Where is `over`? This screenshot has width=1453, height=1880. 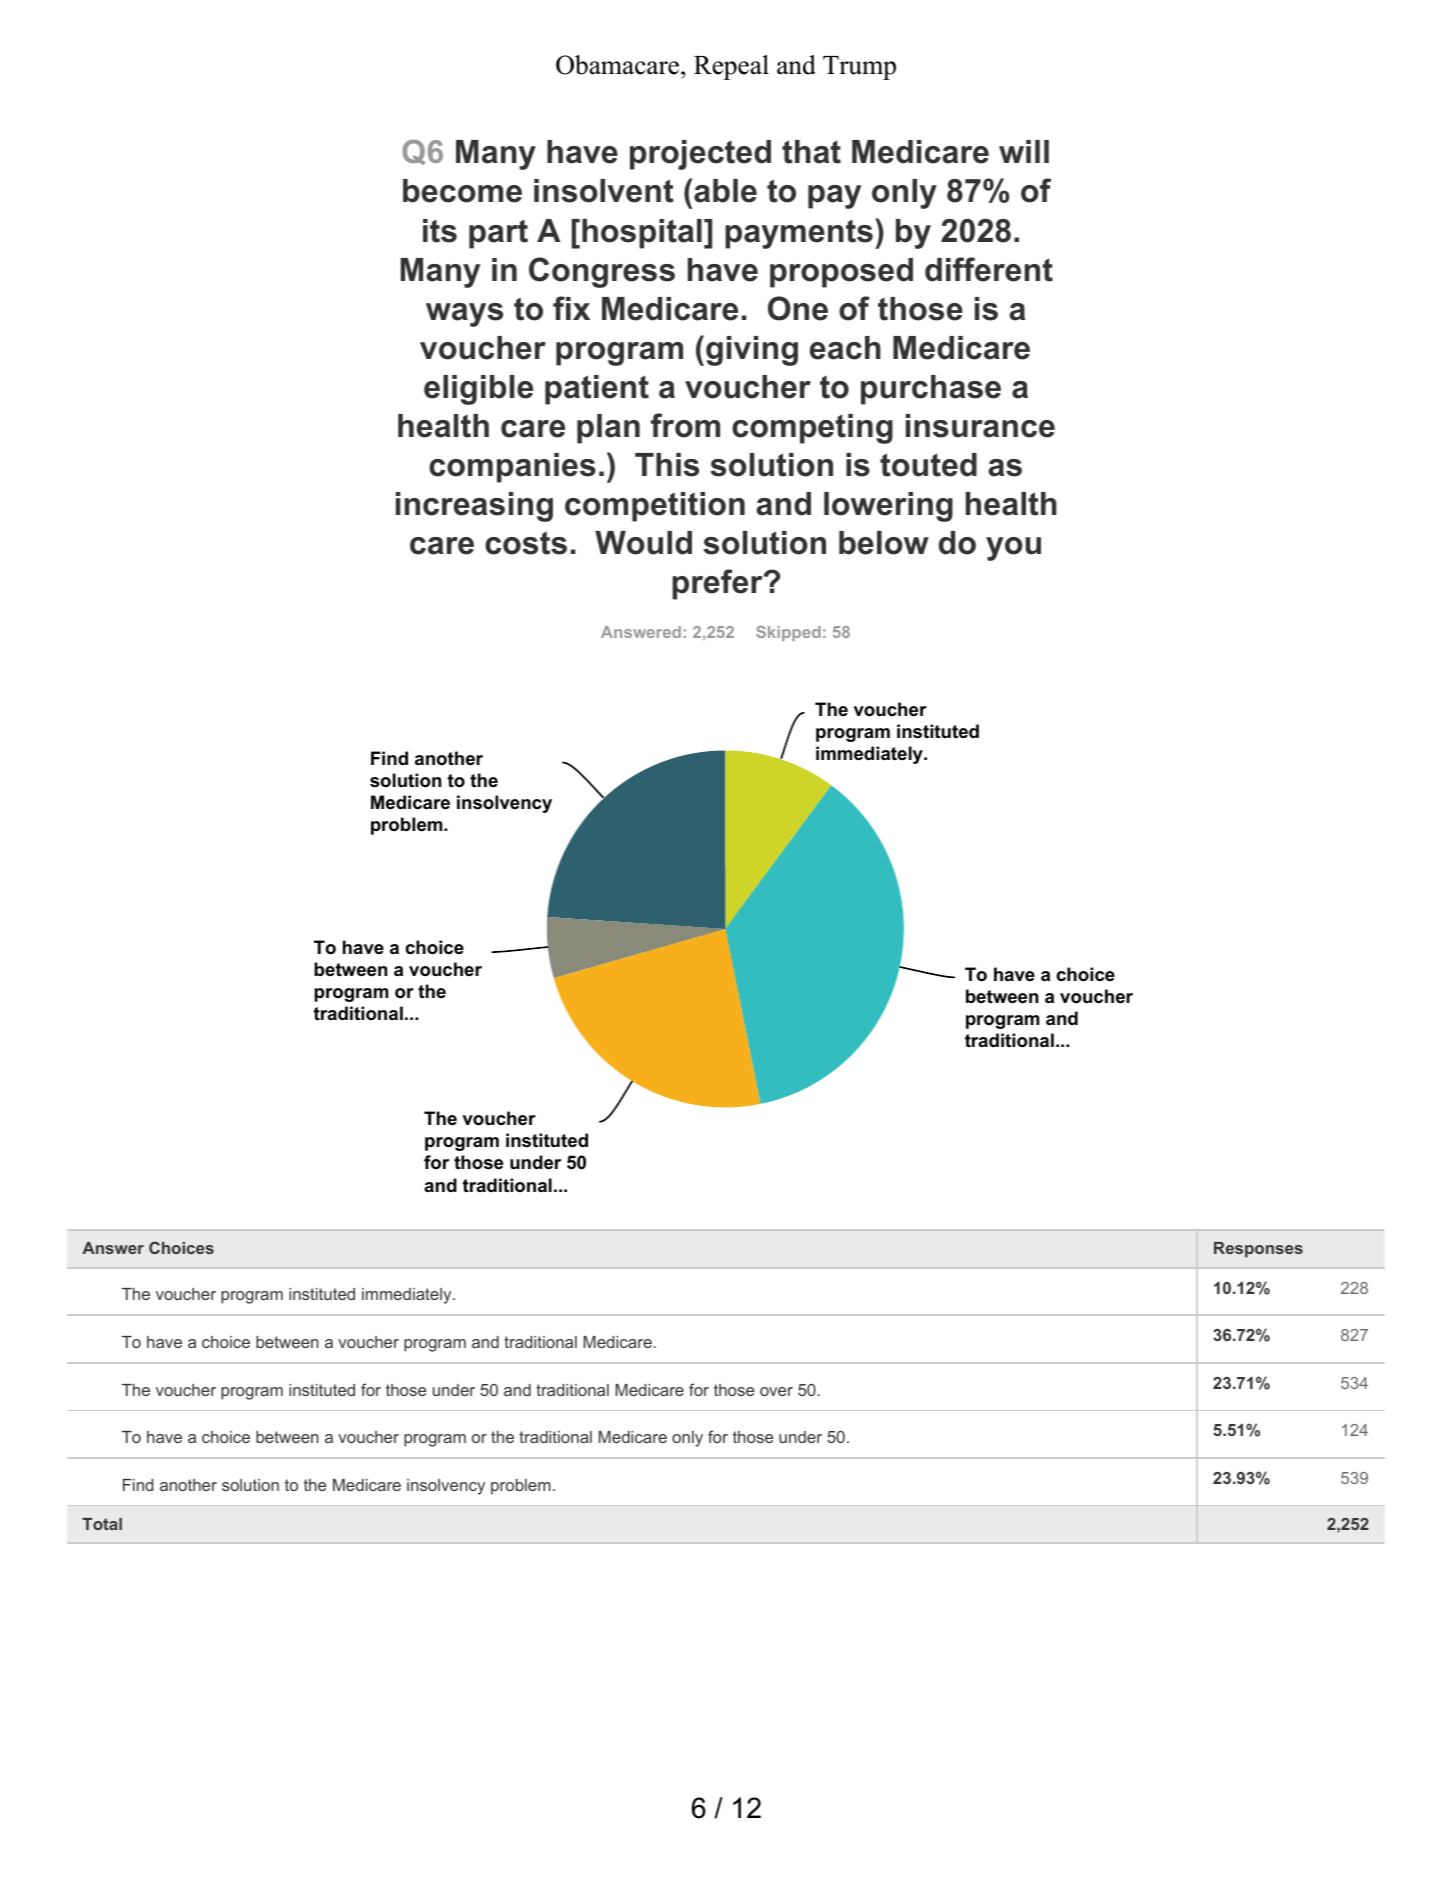
over is located at coordinates (776, 1391).
